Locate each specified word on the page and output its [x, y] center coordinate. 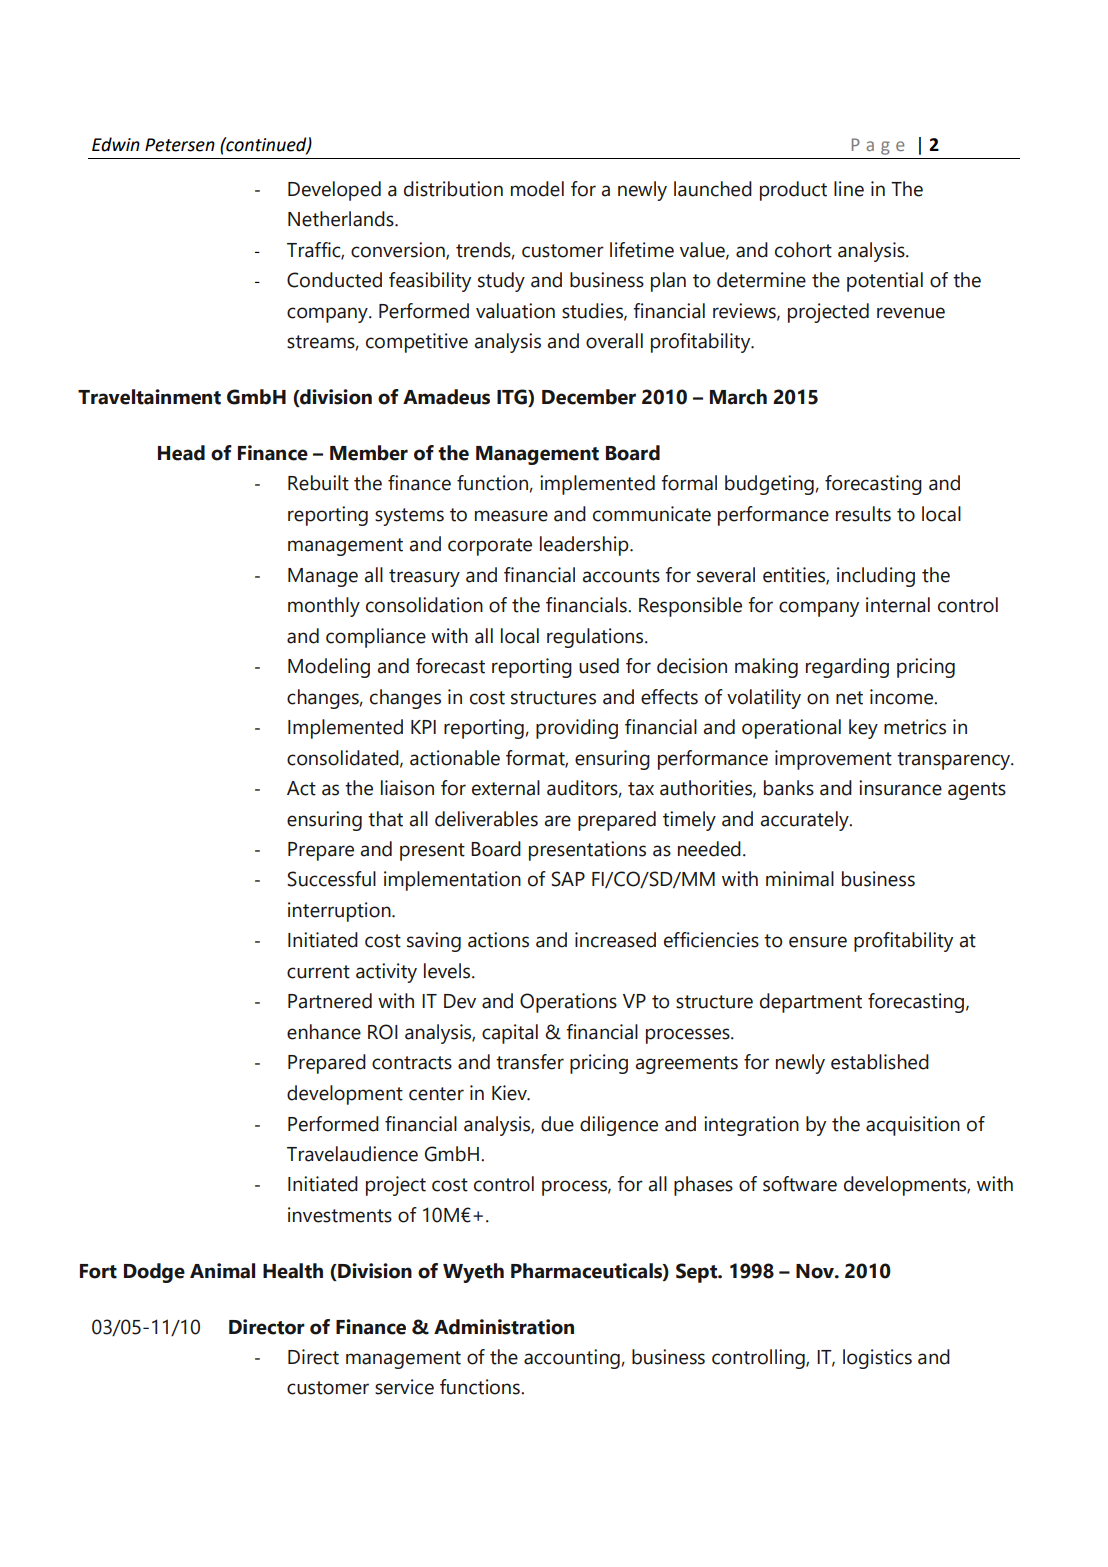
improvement [833, 760]
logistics [877, 1359]
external [506, 788]
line [849, 189]
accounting [572, 1359]
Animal [222, 1271]
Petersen [180, 145]
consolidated [344, 758]
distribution [453, 189]
